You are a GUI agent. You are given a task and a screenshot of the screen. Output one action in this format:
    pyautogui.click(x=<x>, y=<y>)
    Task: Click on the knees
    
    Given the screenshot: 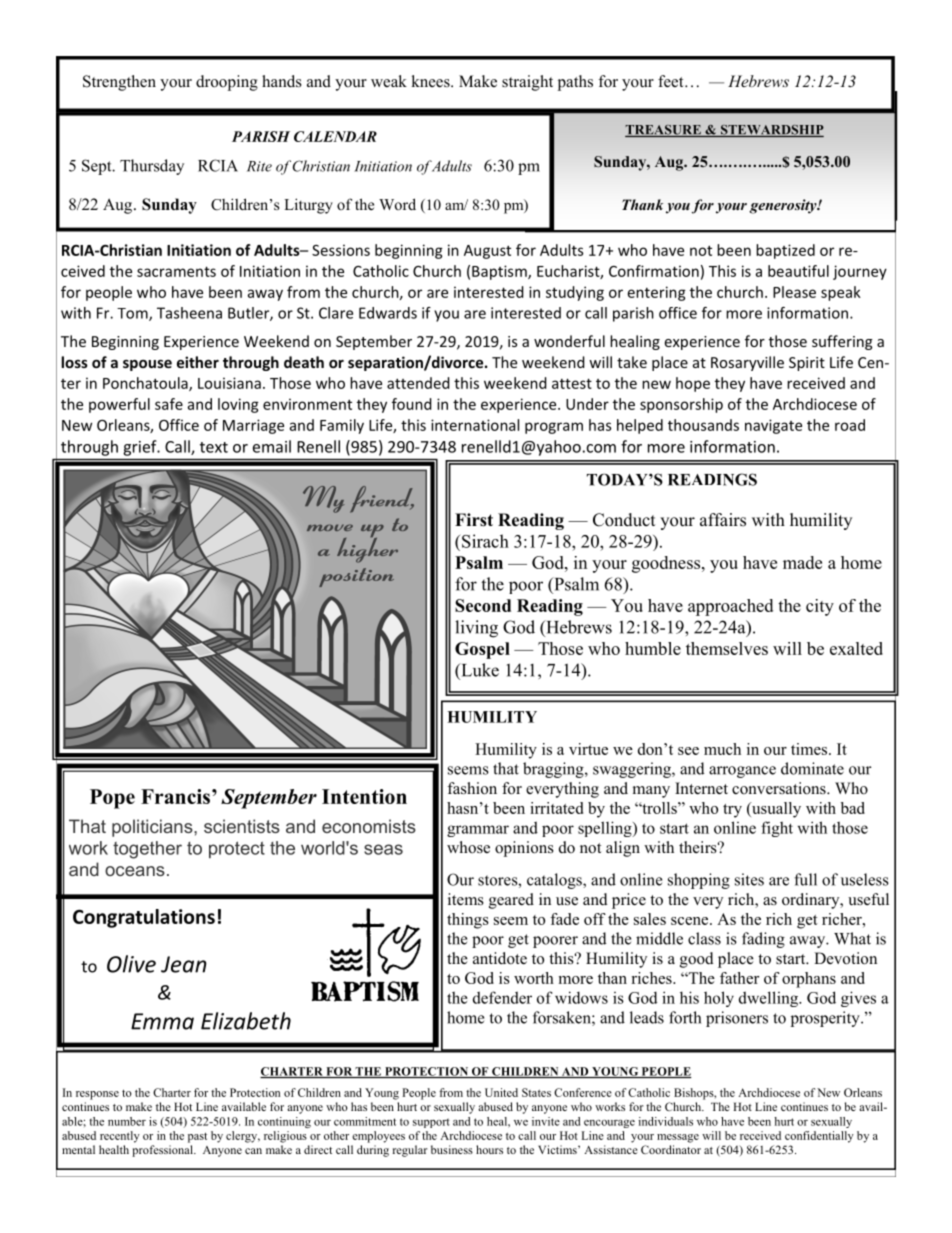 What is the action you would take?
    pyautogui.click(x=431, y=81)
